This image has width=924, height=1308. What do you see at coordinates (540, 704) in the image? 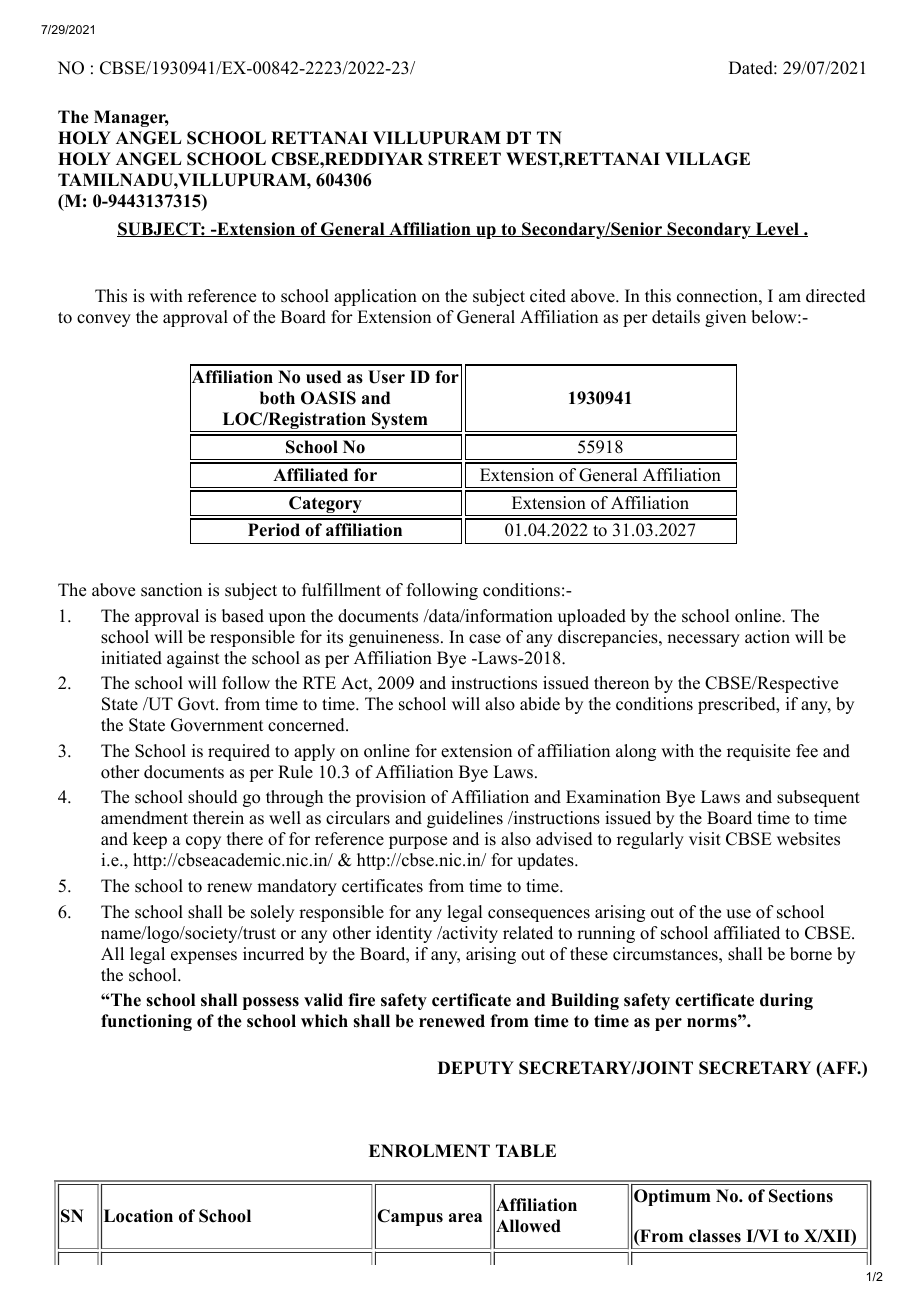
I see `abide` at bounding box center [540, 704].
